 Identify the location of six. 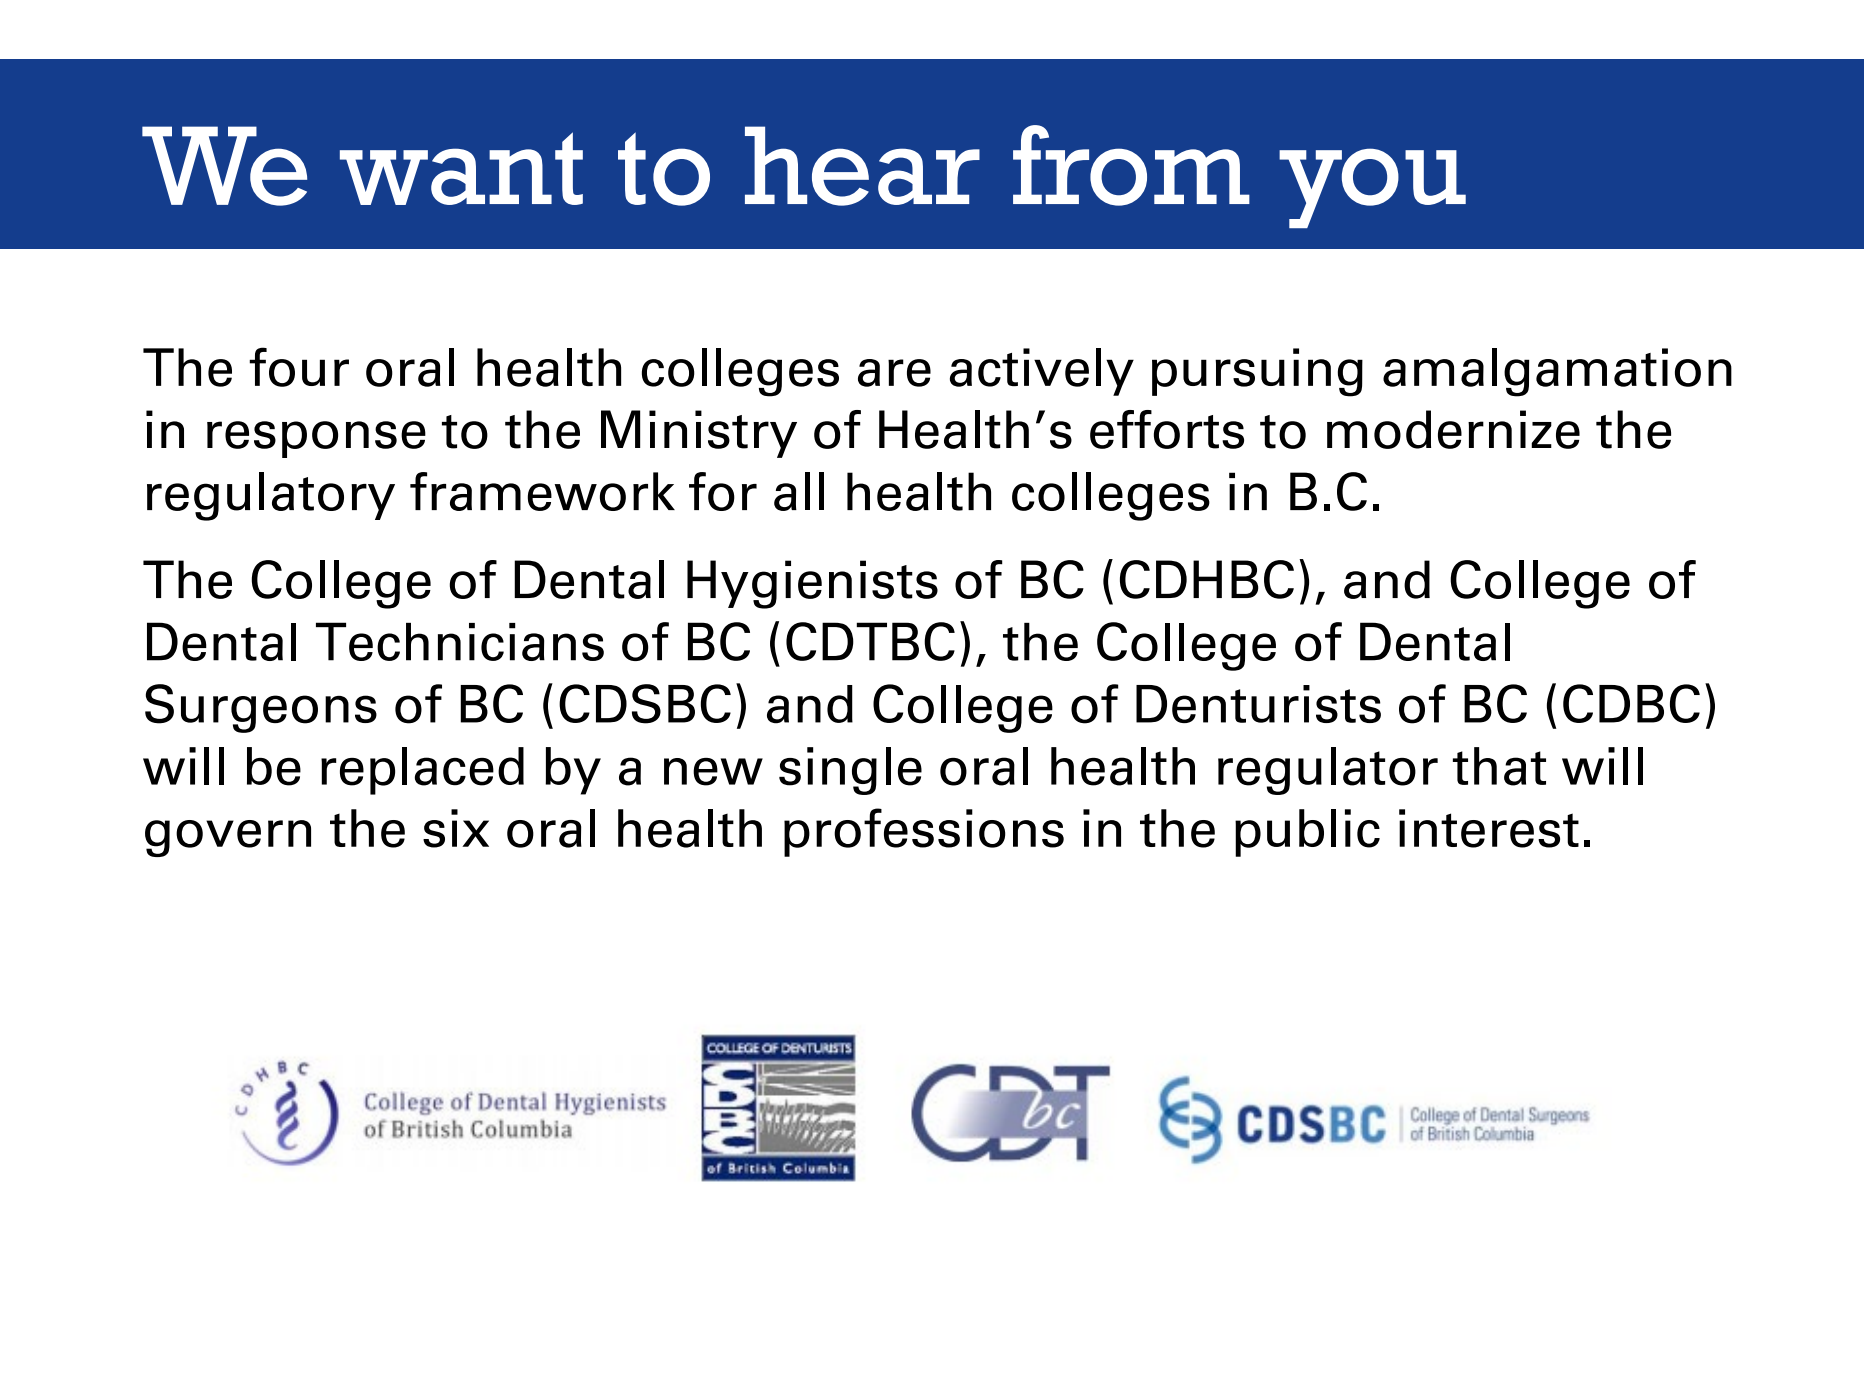
(456, 828).
